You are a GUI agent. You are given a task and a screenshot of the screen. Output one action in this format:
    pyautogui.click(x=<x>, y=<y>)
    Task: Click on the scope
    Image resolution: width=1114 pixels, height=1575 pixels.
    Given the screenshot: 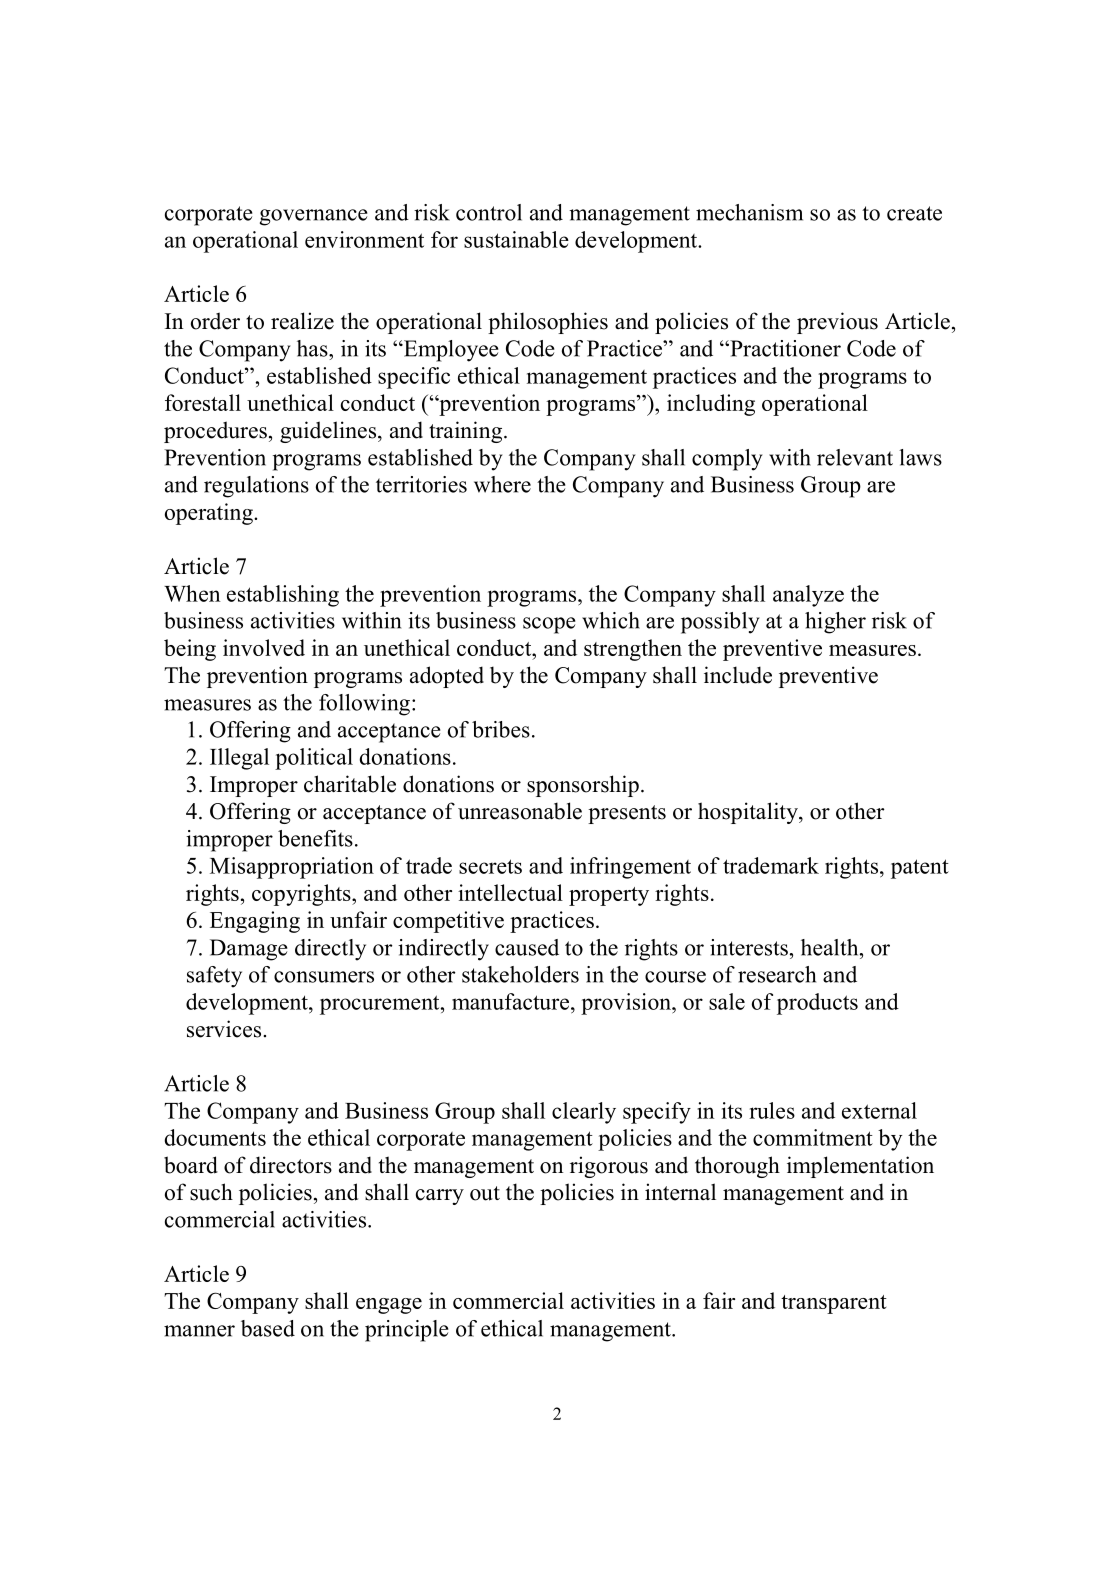 What is the action you would take?
    pyautogui.click(x=549, y=625)
